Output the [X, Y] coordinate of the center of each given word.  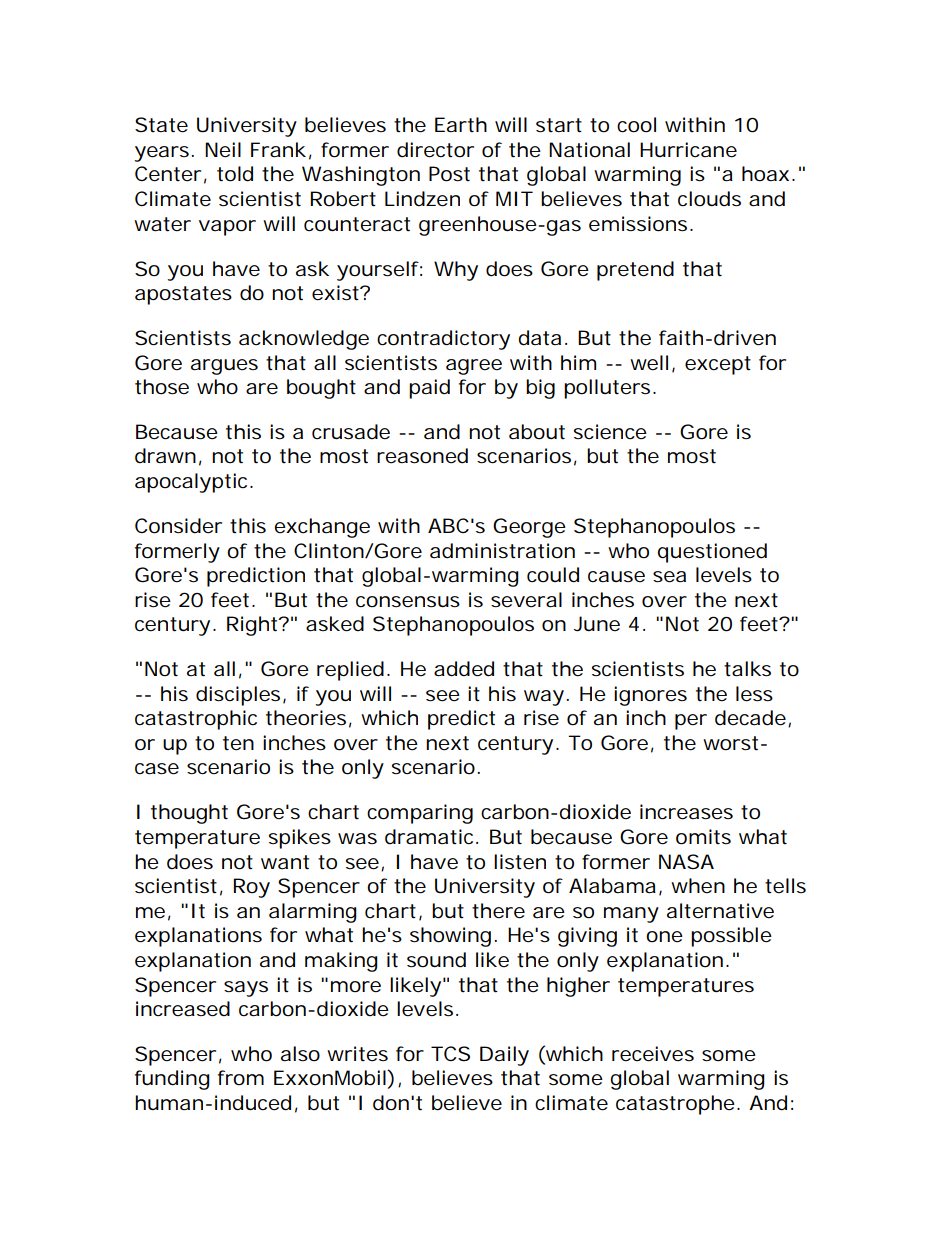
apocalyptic [193, 483]
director [435, 150]
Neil [223, 150]
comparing [420, 814]
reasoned [422, 456]
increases [686, 812]
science [610, 432]
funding [172, 1080]
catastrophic [196, 720]
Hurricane [688, 150]
